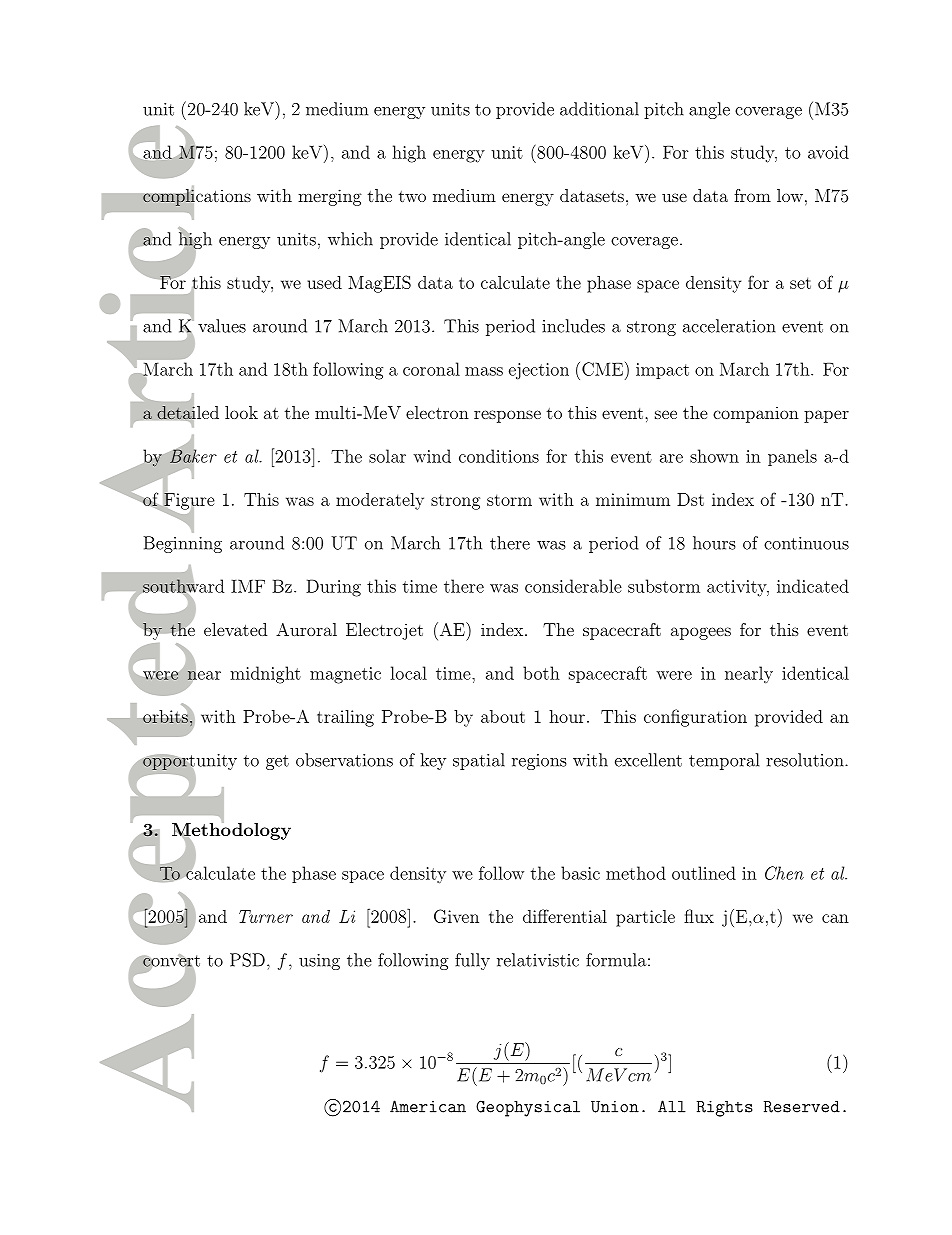 This image has width=952, height=1235. Describe the element at coordinates (266, 916) in the image. I see `Turner` at that location.
